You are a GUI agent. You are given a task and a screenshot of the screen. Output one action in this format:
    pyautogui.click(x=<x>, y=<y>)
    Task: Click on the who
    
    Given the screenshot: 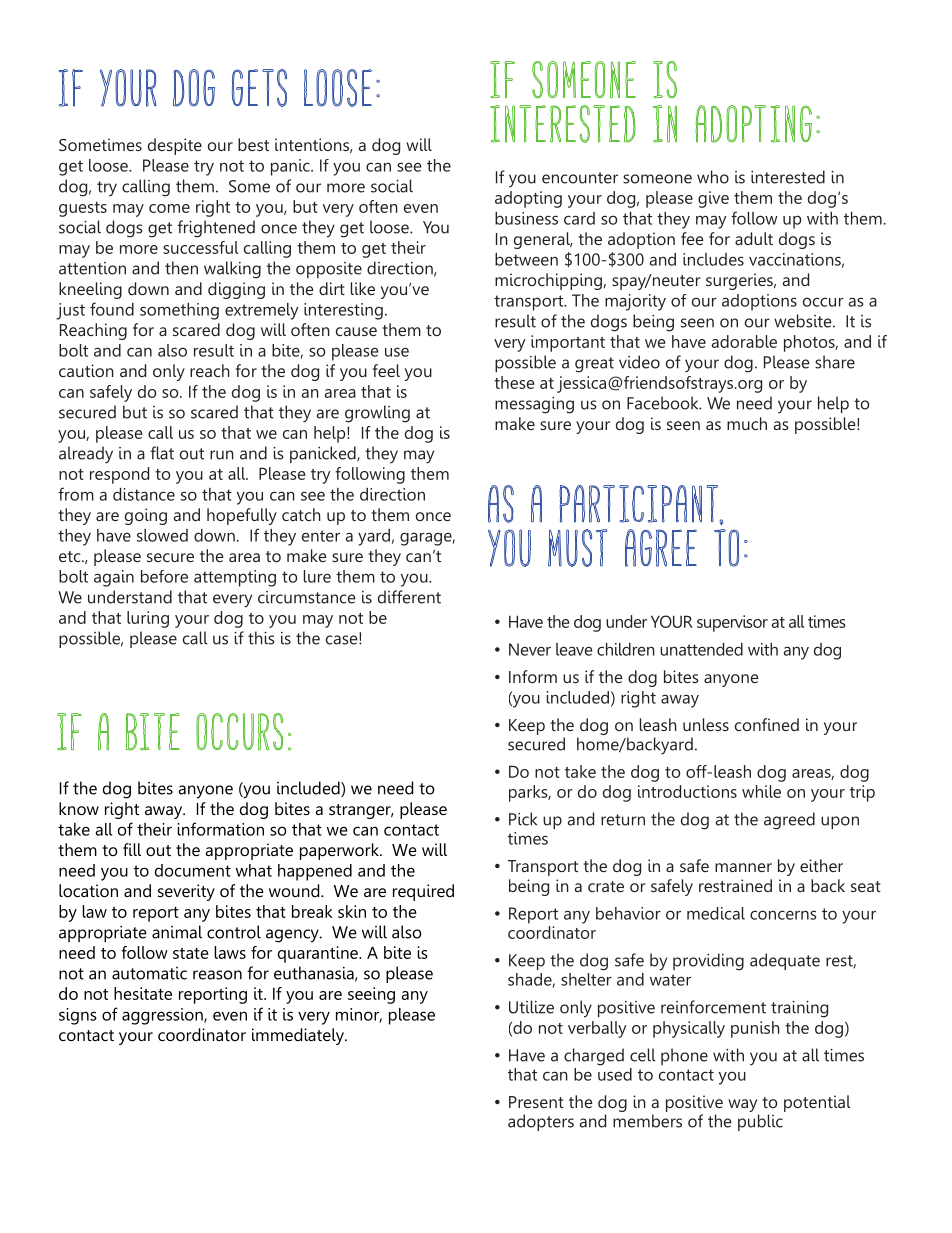 What is the action you would take?
    pyautogui.click(x=713, y=177)
